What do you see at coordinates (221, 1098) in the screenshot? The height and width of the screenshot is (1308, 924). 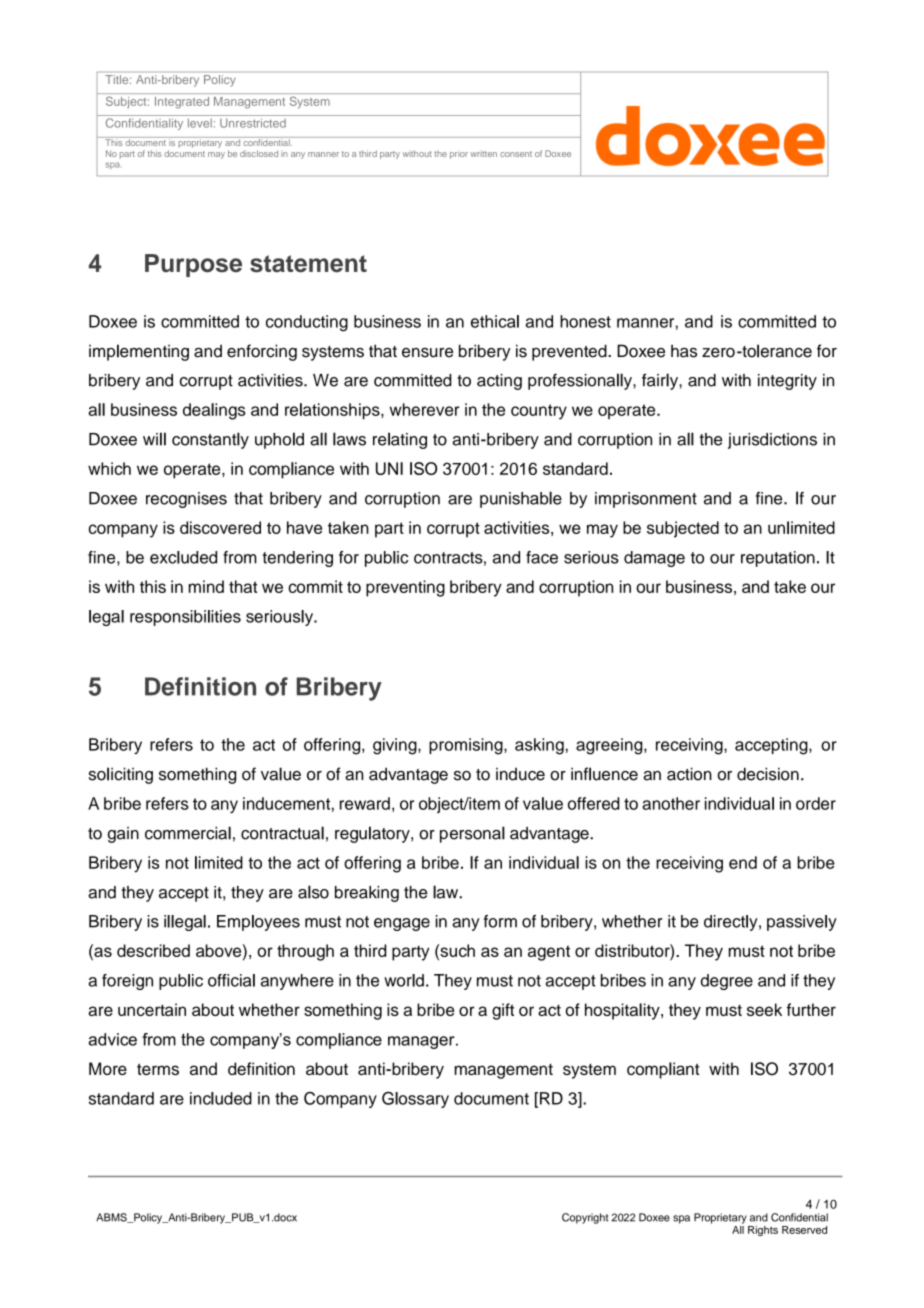 I see `included` at bounding box center [221, 1098].
